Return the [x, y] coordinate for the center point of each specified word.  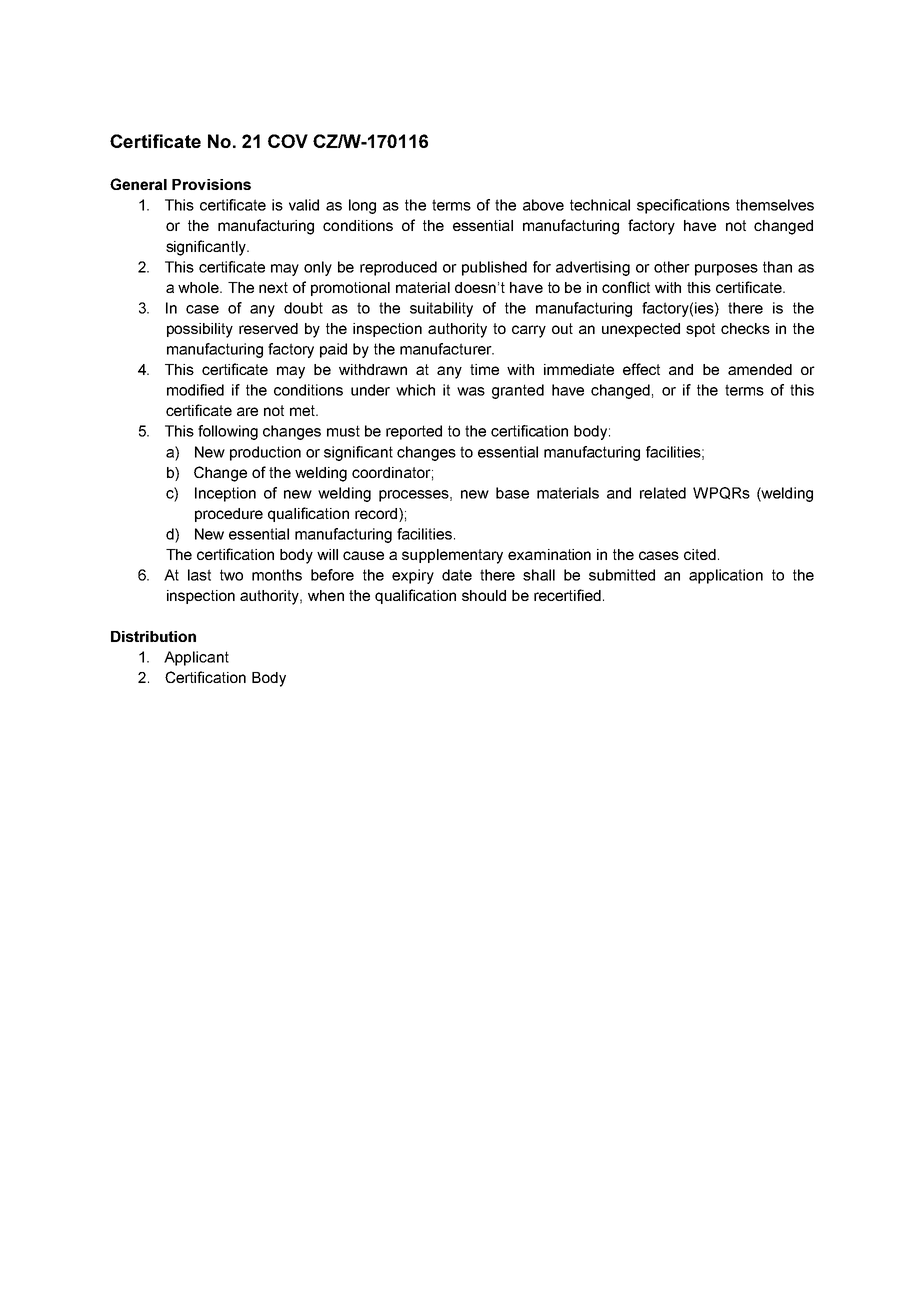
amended [760, 369]
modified [195, 390]
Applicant [196, 658]
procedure [229, 515]
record [377, 513]
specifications [683, 206]
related [663, 493]
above [543, 205]
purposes [726, 270]
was [471, 391]
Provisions [211, 184]
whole [199, 287]
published [494, 268]
